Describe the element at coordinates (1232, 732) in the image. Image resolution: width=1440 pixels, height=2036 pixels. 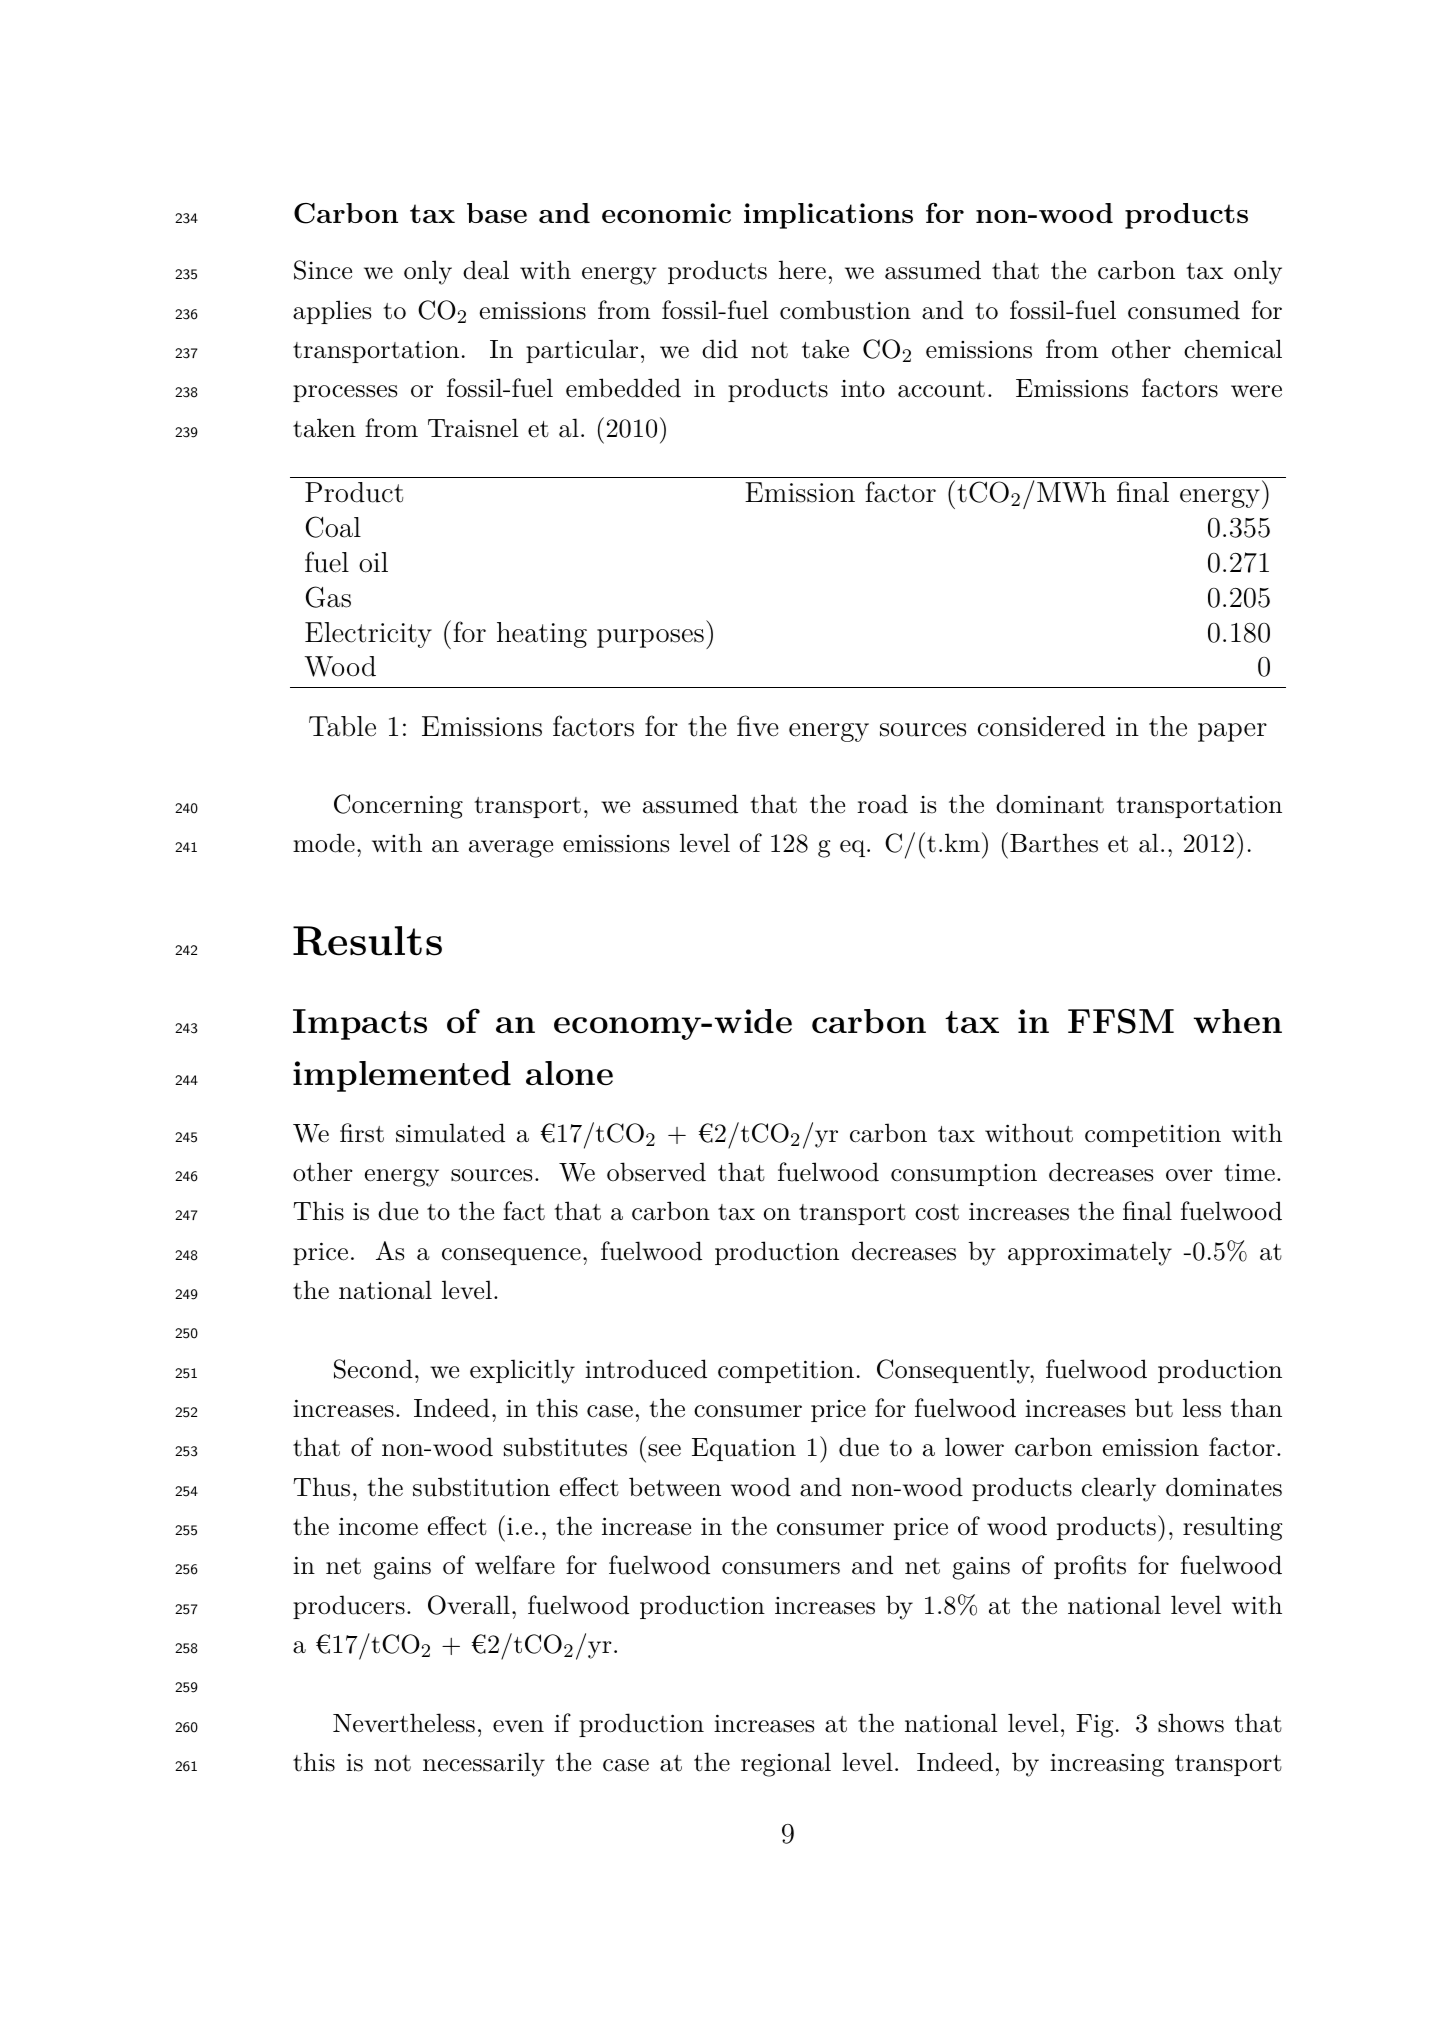
I see `paper` at that location.
